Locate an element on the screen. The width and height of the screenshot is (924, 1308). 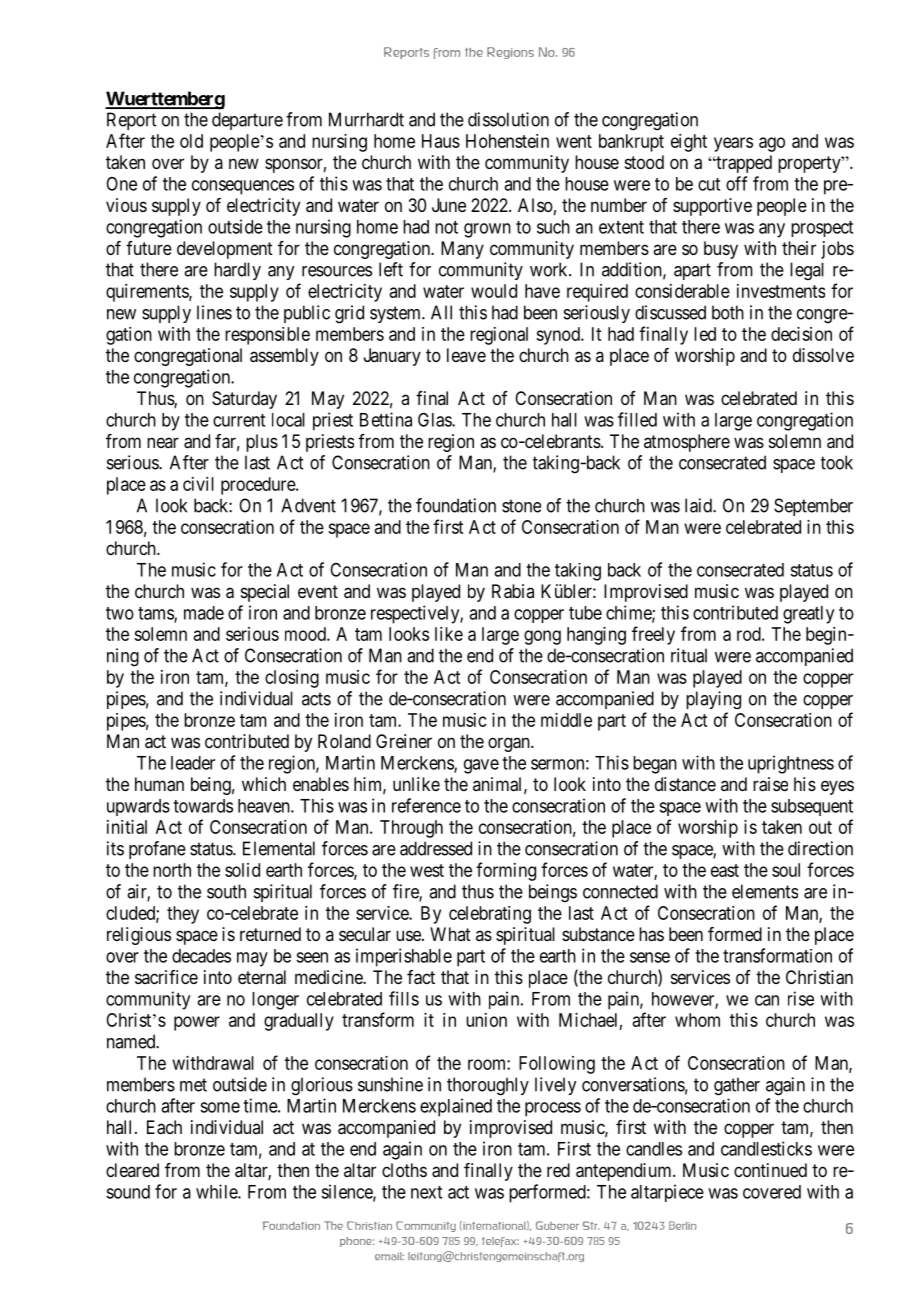
Haus is located at coordinates (441, 141).
